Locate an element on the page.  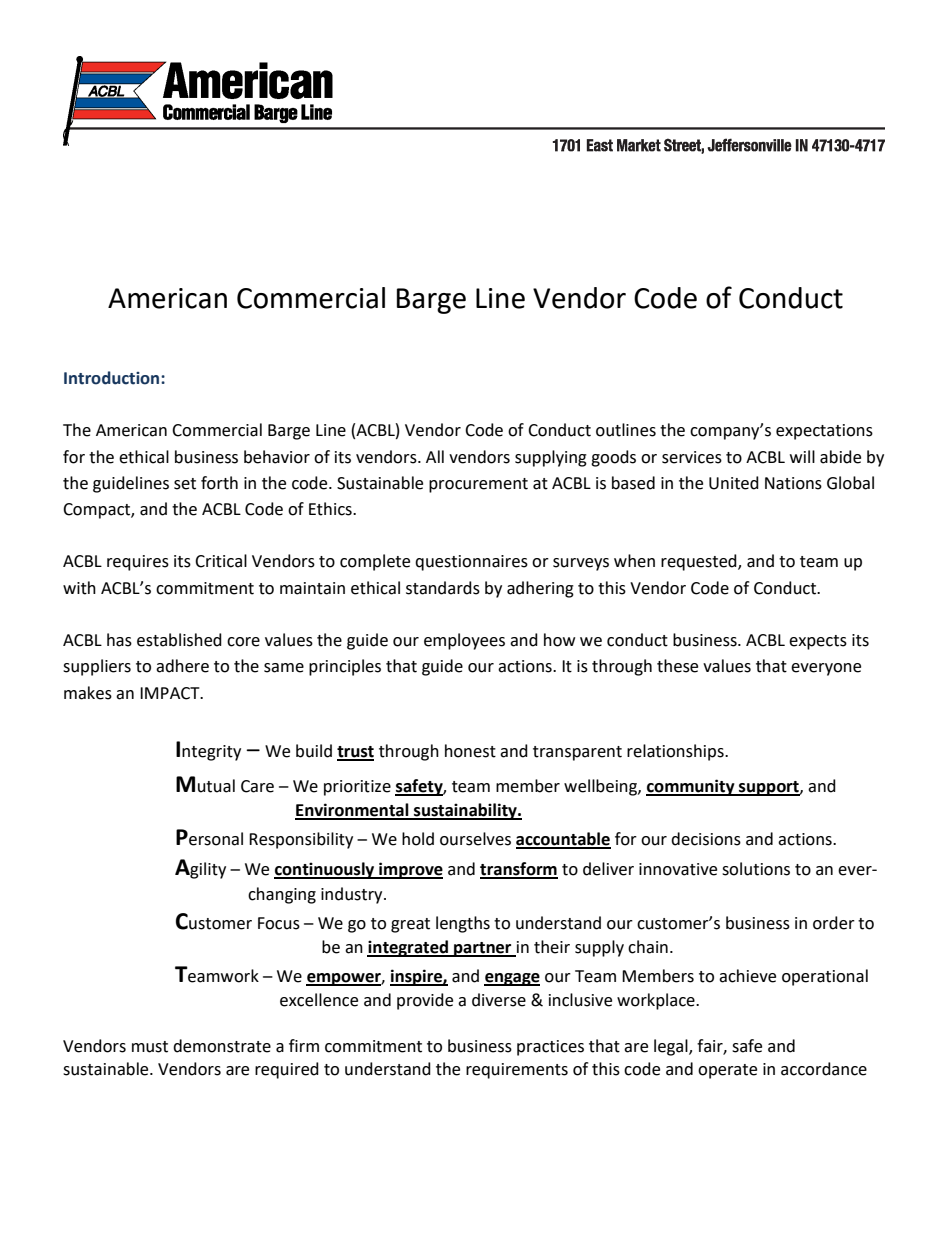
established is located at coordinates (179, 640).
